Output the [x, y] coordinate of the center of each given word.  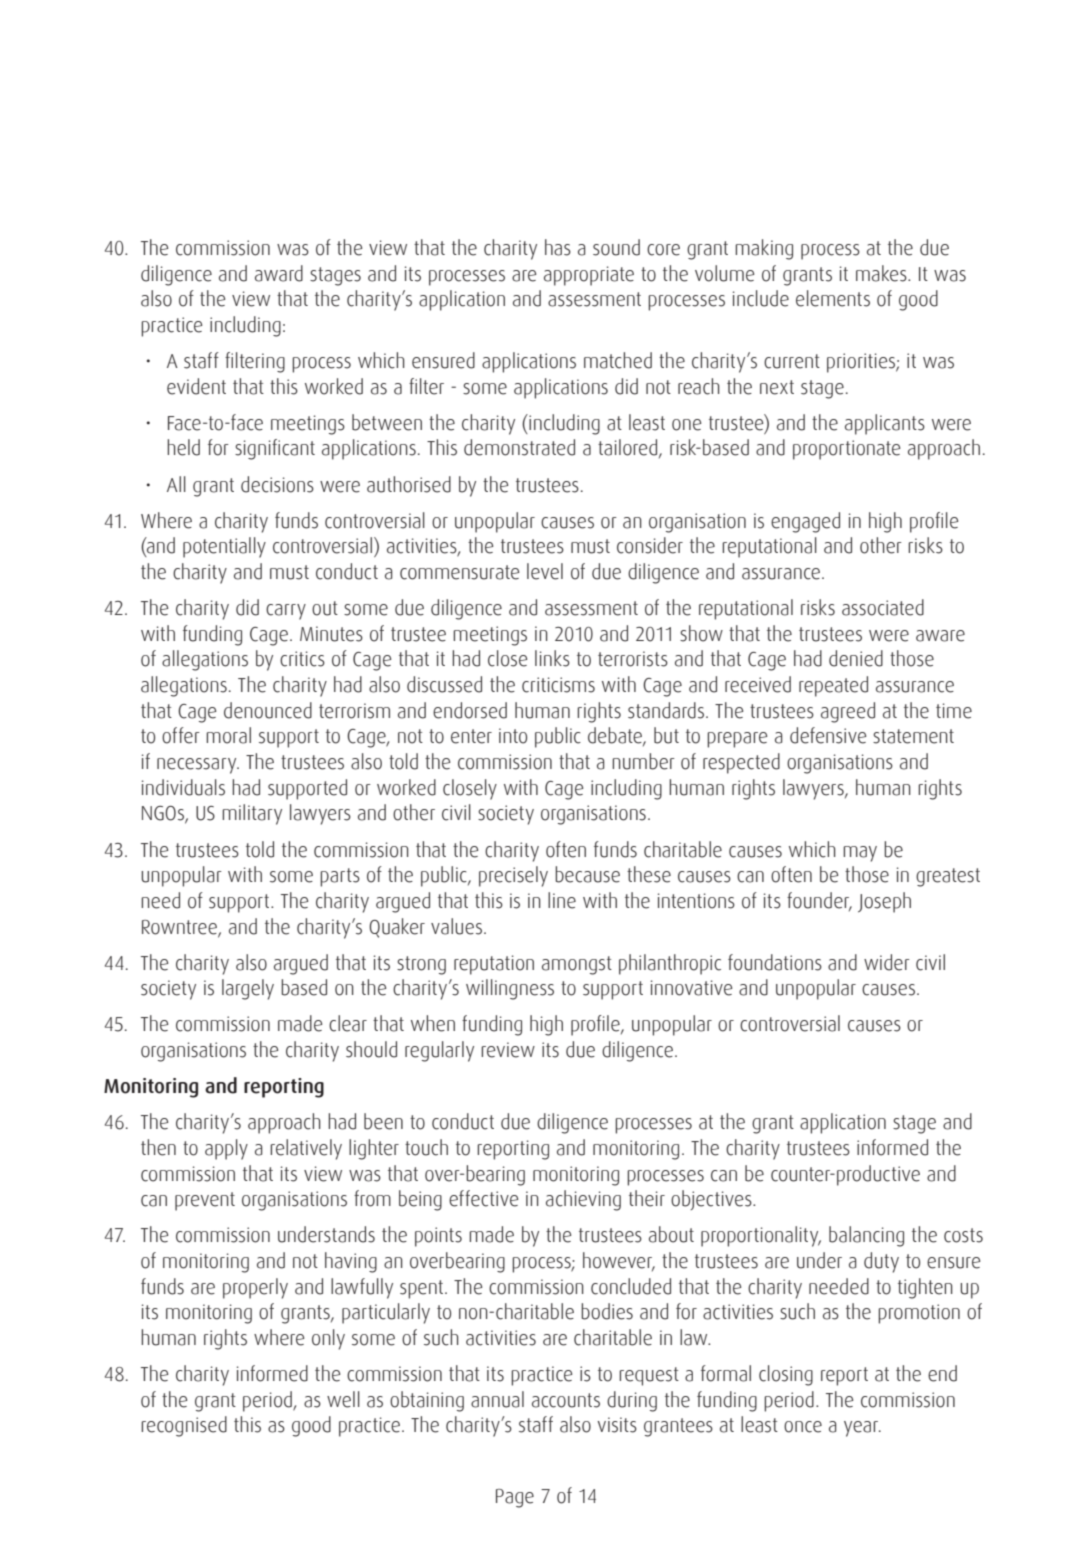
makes [882, 273]
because [587, 874]
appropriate [589, 276]
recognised [184, 1426]
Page [515, 1498]
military [252, 814]
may [860, 854]
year [862, 1429]
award [279, 273]
